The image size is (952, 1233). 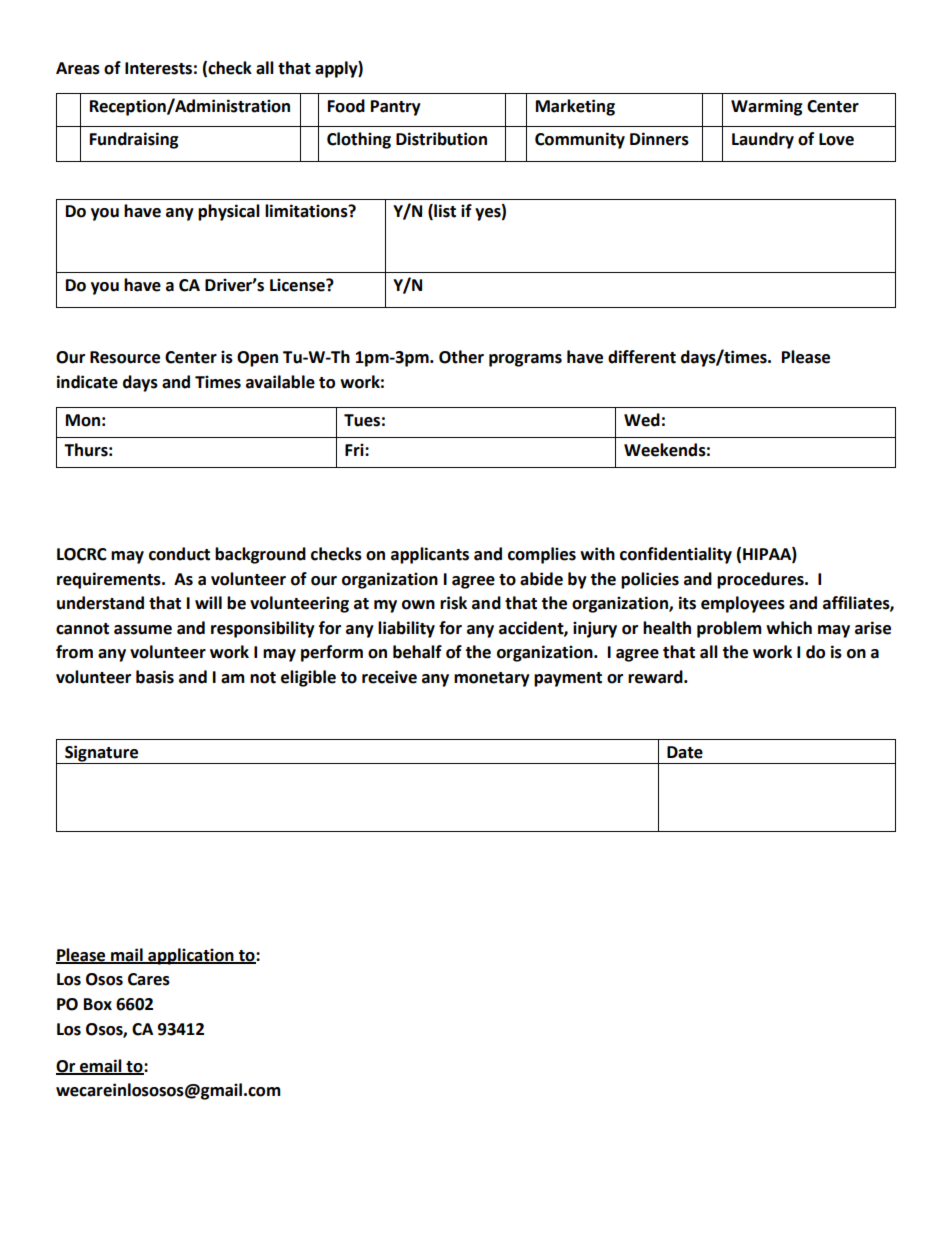 What do you see at coordinates (441, 139) in the image?
I see `Distribution` at bounding box center [441, 139].
